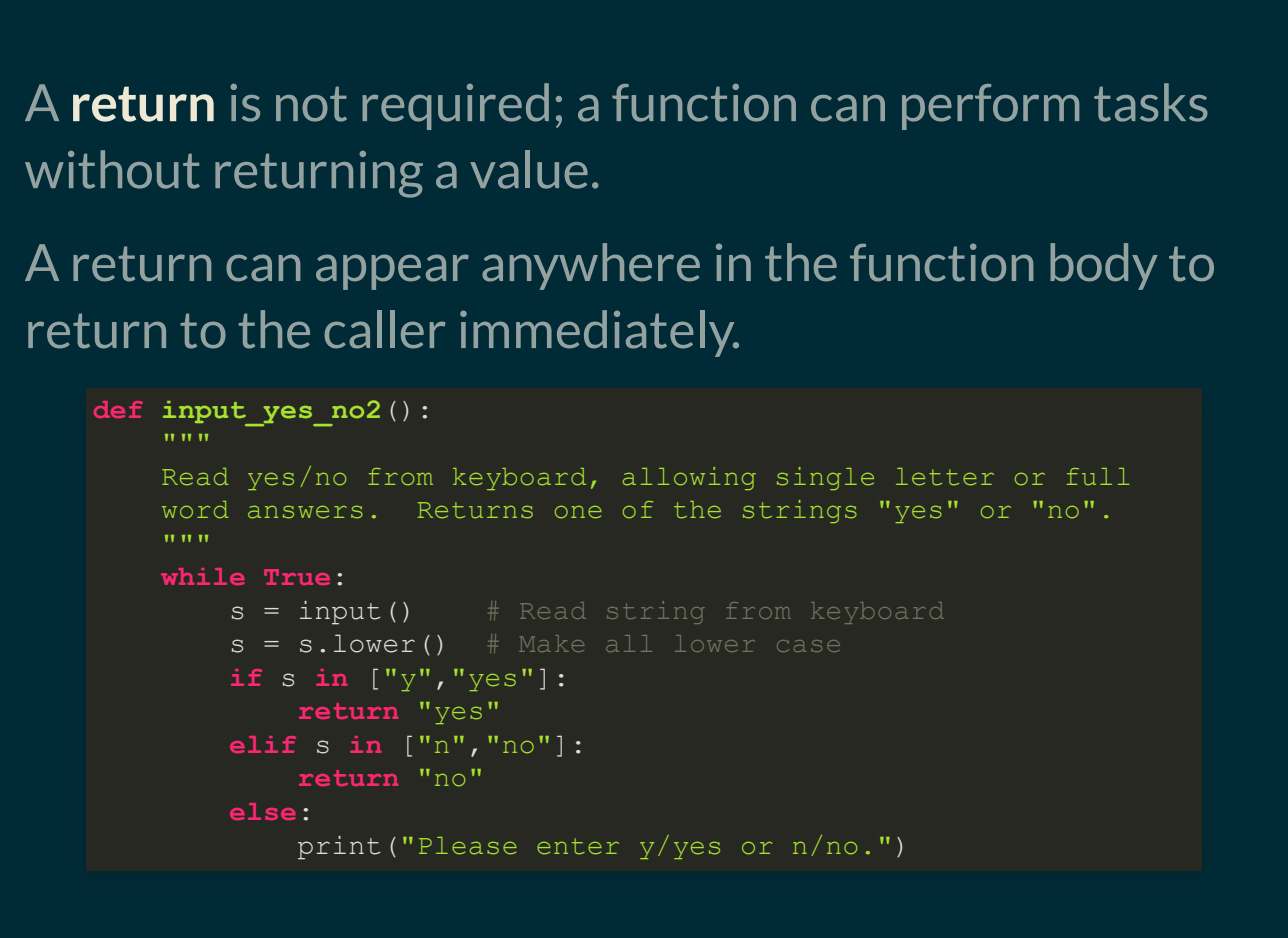 The width and height of the page is (1288, 938). Describe the element at coordinates (990, 107) in the page. I see `perform` at that location.
